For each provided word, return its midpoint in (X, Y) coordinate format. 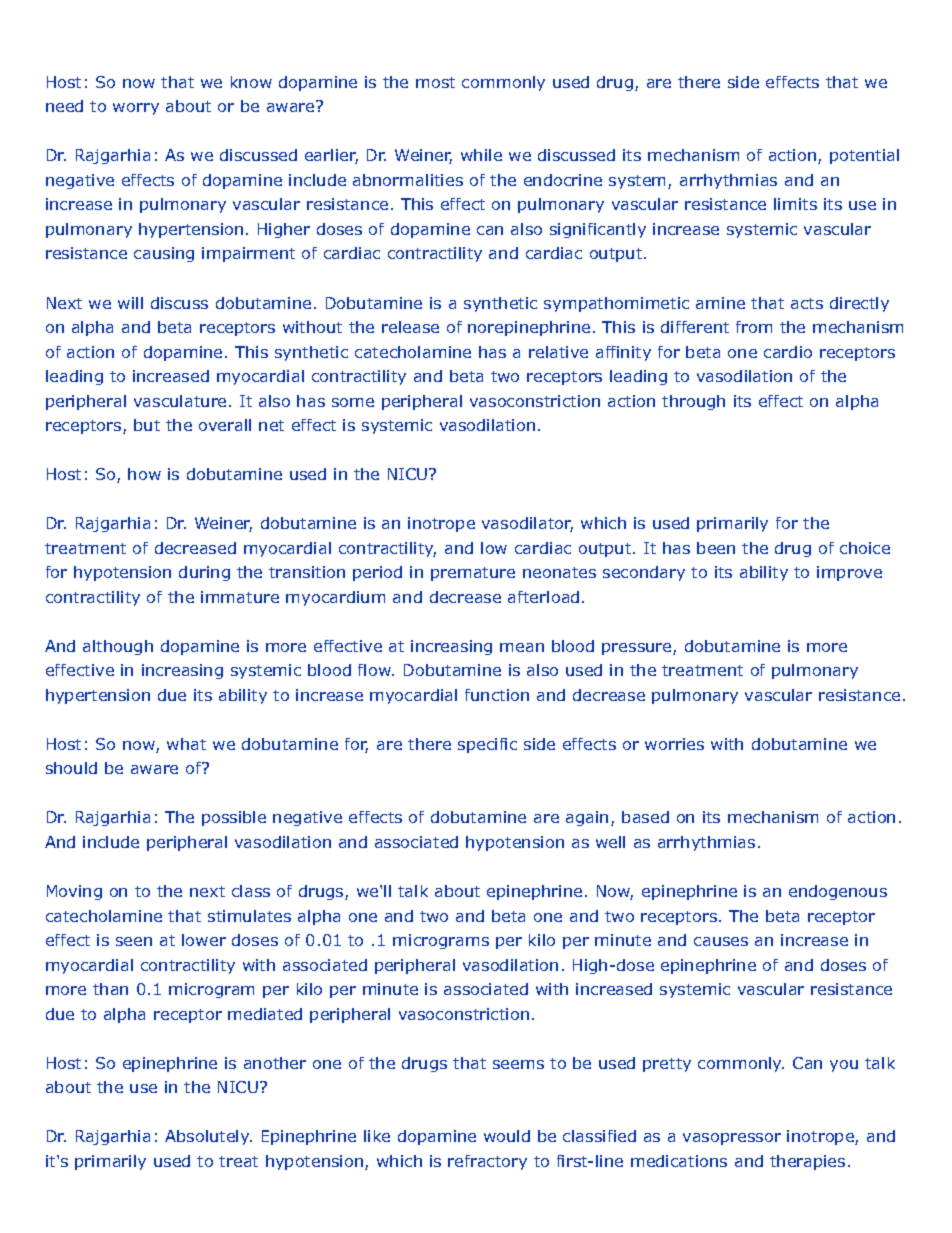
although (118, 647)
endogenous (838, 892)
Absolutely (208, 1137)
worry (136, 109)
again (587, 818)
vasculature (180, 401)
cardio (788, 352)
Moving (74, 892)
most (435, 82)
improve (849, 573)
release (410, 327)
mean (522, 647)
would (507, 1136)
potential (864, 156)
